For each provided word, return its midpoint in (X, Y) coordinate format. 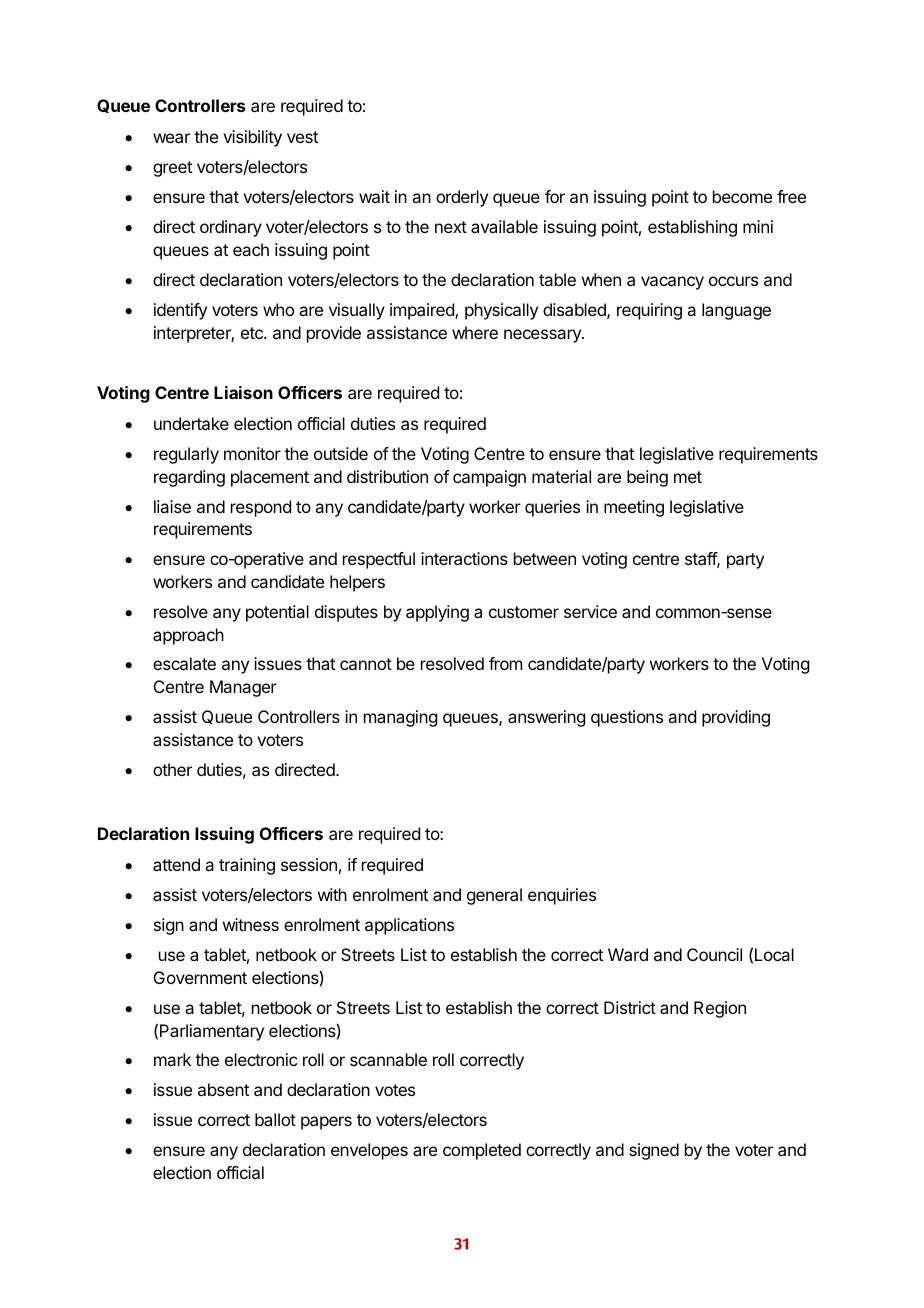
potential (277, 613)
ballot (275, 1119)
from (505, 663)
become (742, 196)
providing (736, 718)
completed (482, 1151)
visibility (252, 138)
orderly (462, 198)
